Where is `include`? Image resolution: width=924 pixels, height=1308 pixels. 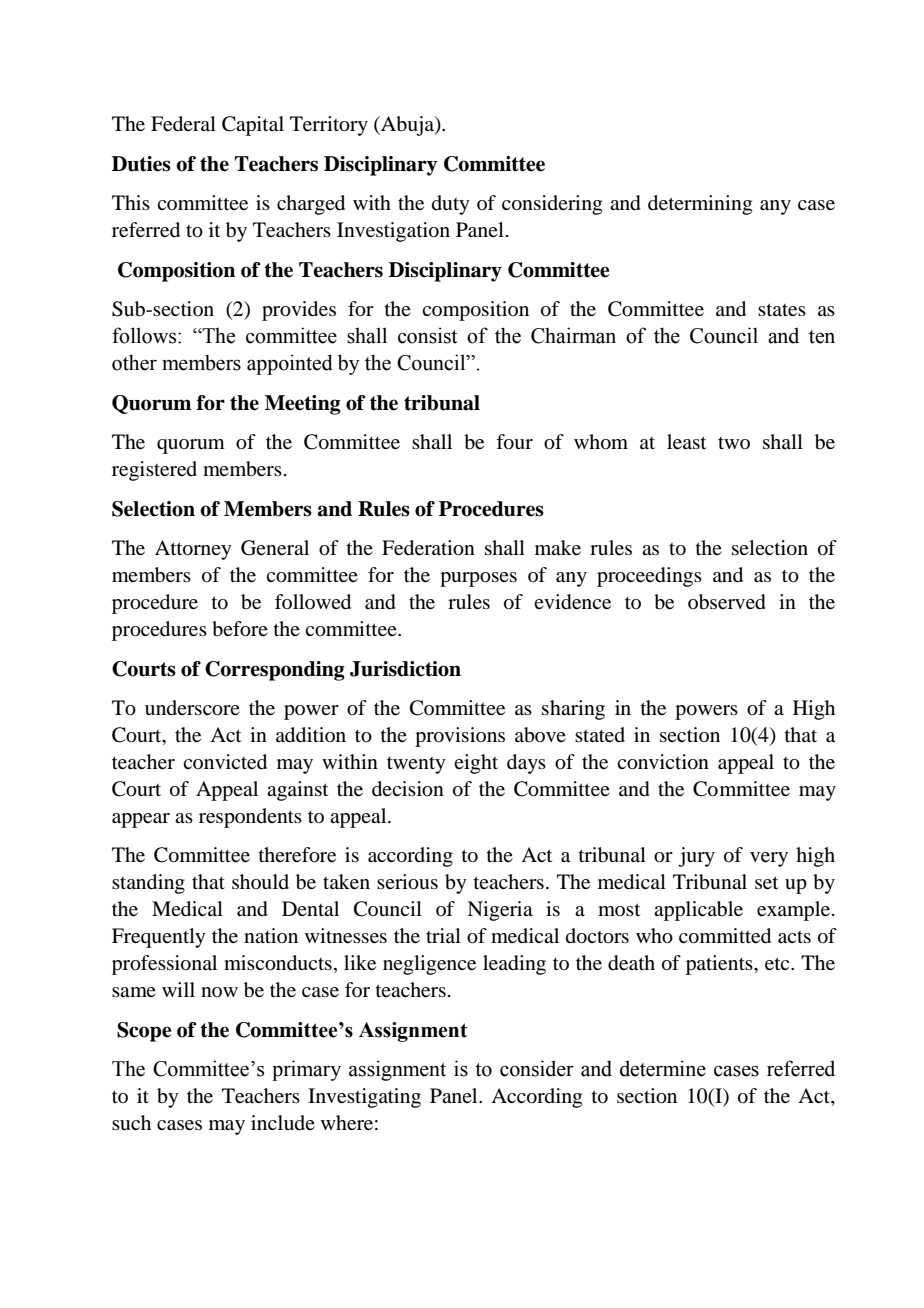 include is located at coordinates (283, 1122).
